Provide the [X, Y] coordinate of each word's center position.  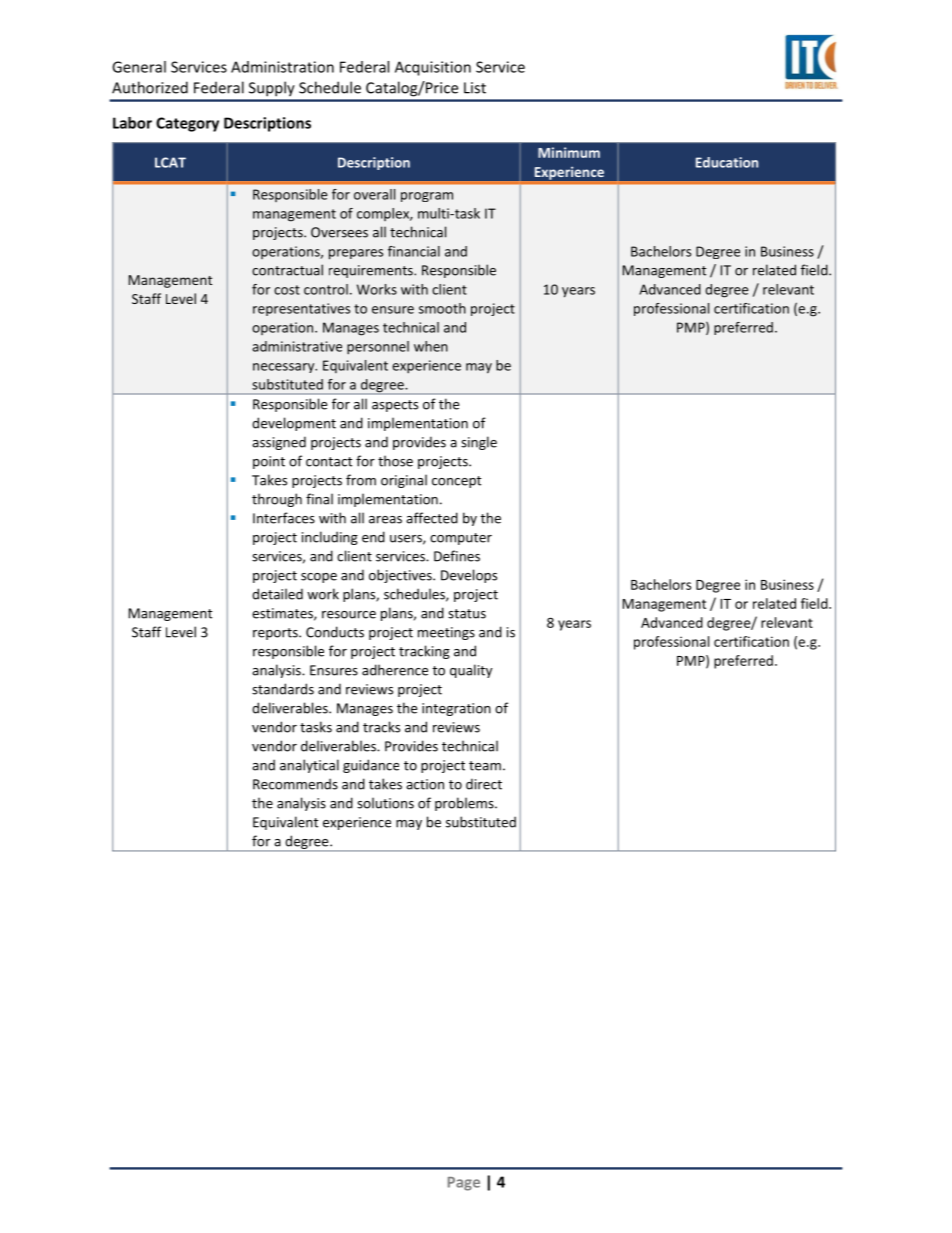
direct [484, 784]
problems [465, 804]
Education [727, 162]
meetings [446, 633]
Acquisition [433, 68]
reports [276, 634]
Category [187, 124]
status [467, 614]
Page [464, 1184]
